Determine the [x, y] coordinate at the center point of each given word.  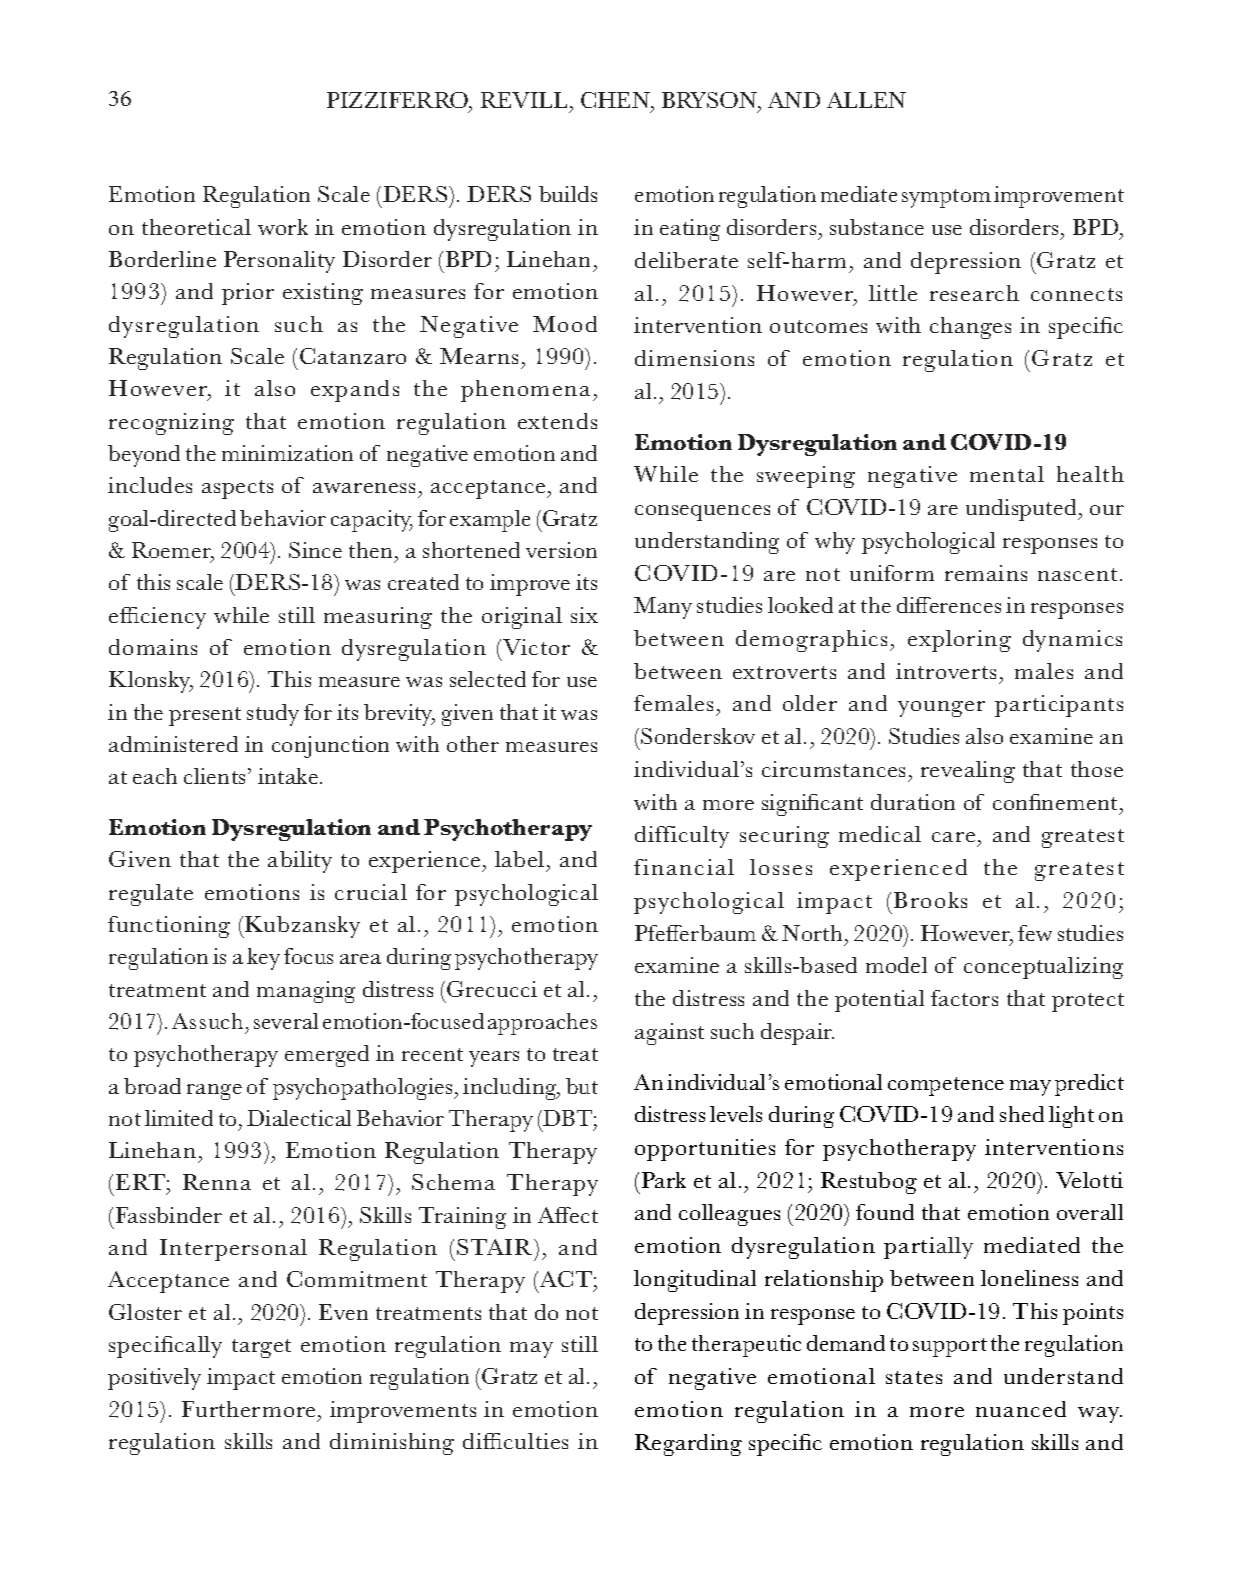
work [283, 227]
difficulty [682, 837]
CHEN [616, 100]
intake [289, 776]
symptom [946, 198]
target [261, 1348]
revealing [968, 772]
